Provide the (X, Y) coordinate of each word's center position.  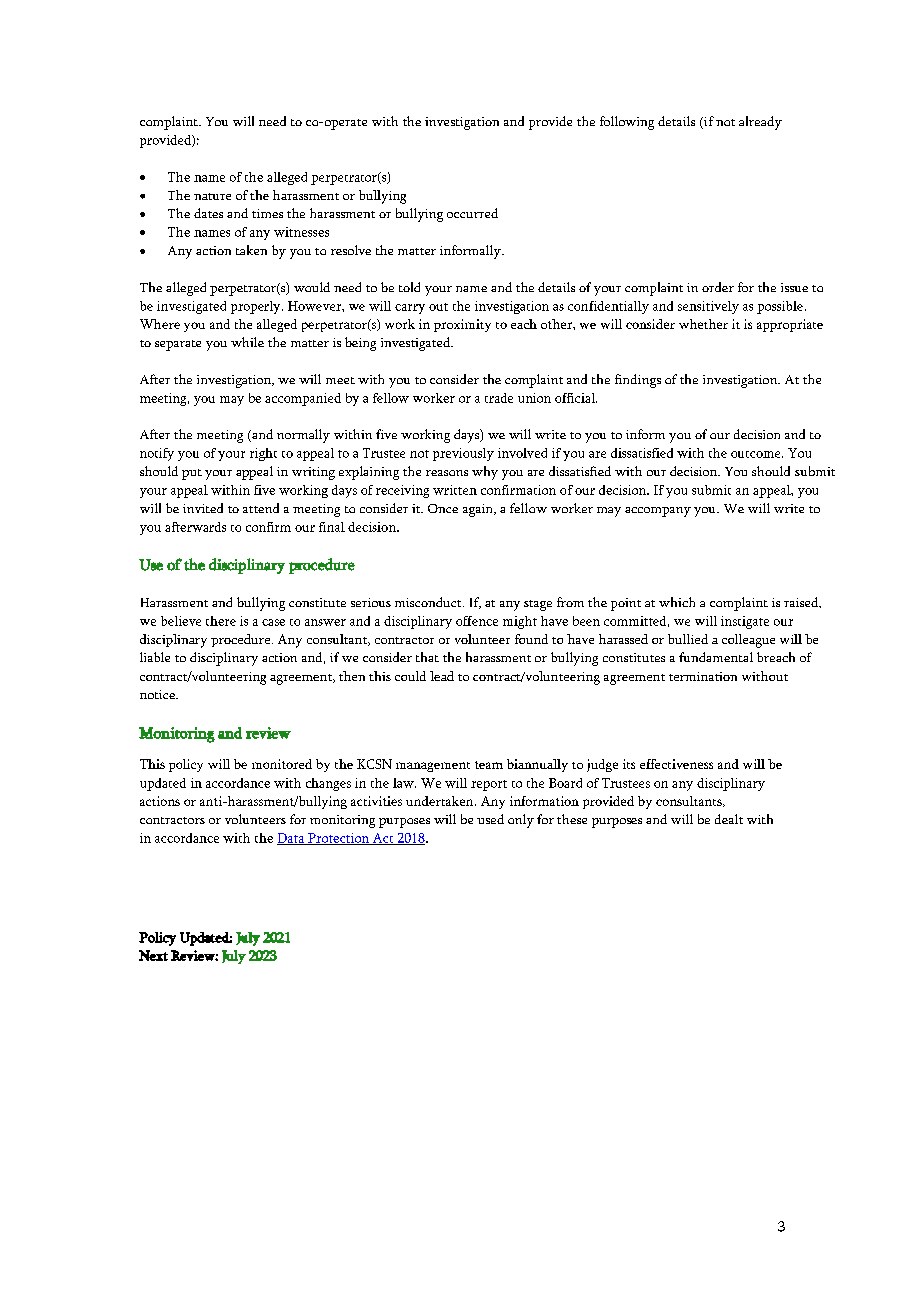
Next (153, 955)
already (760, 123)
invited (203, 508)
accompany (658, 512)
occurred (472, 213)
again (479, 510)
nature (212, 196)
